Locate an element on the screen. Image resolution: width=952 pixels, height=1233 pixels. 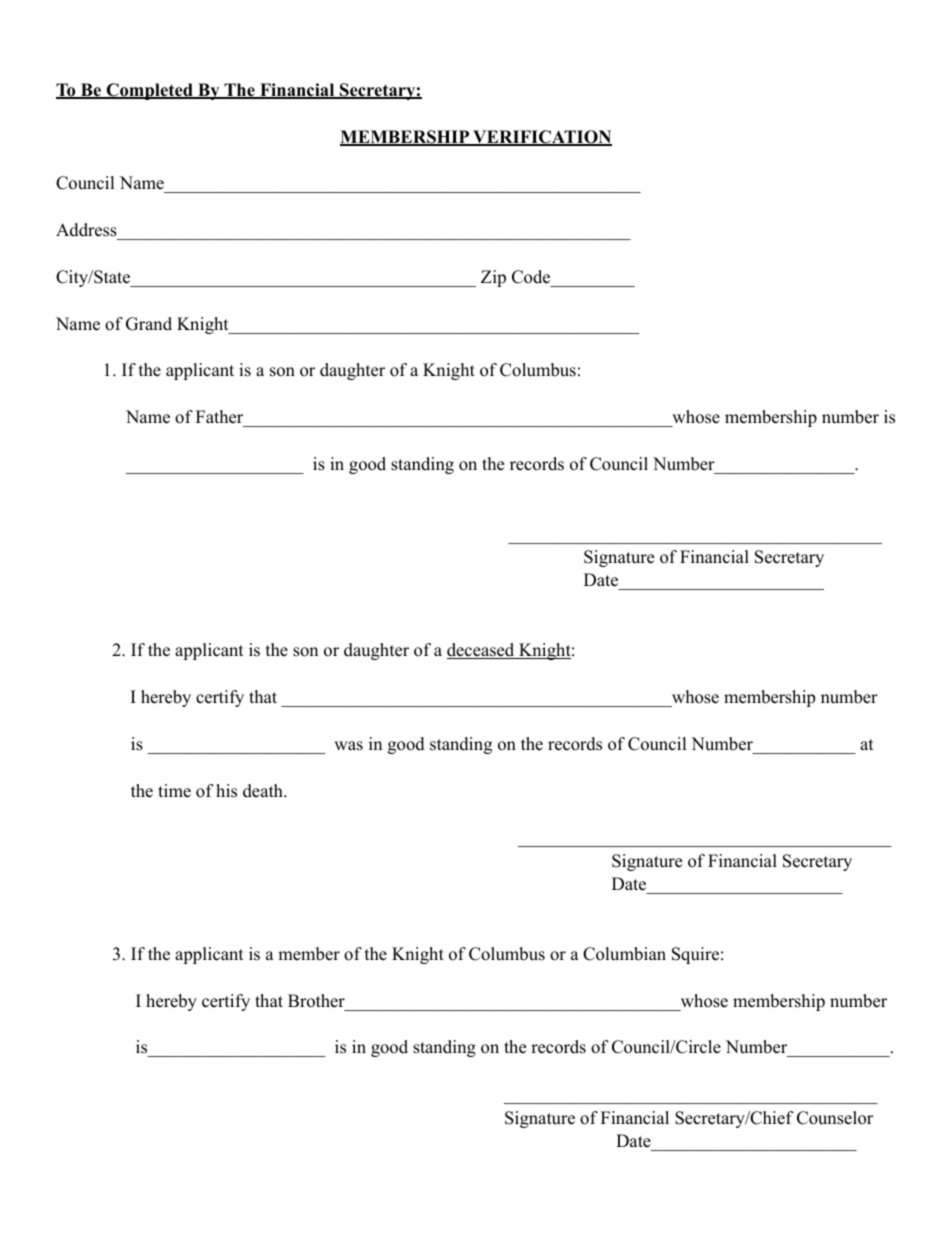
deceased is located at coordinates (482, 651).
